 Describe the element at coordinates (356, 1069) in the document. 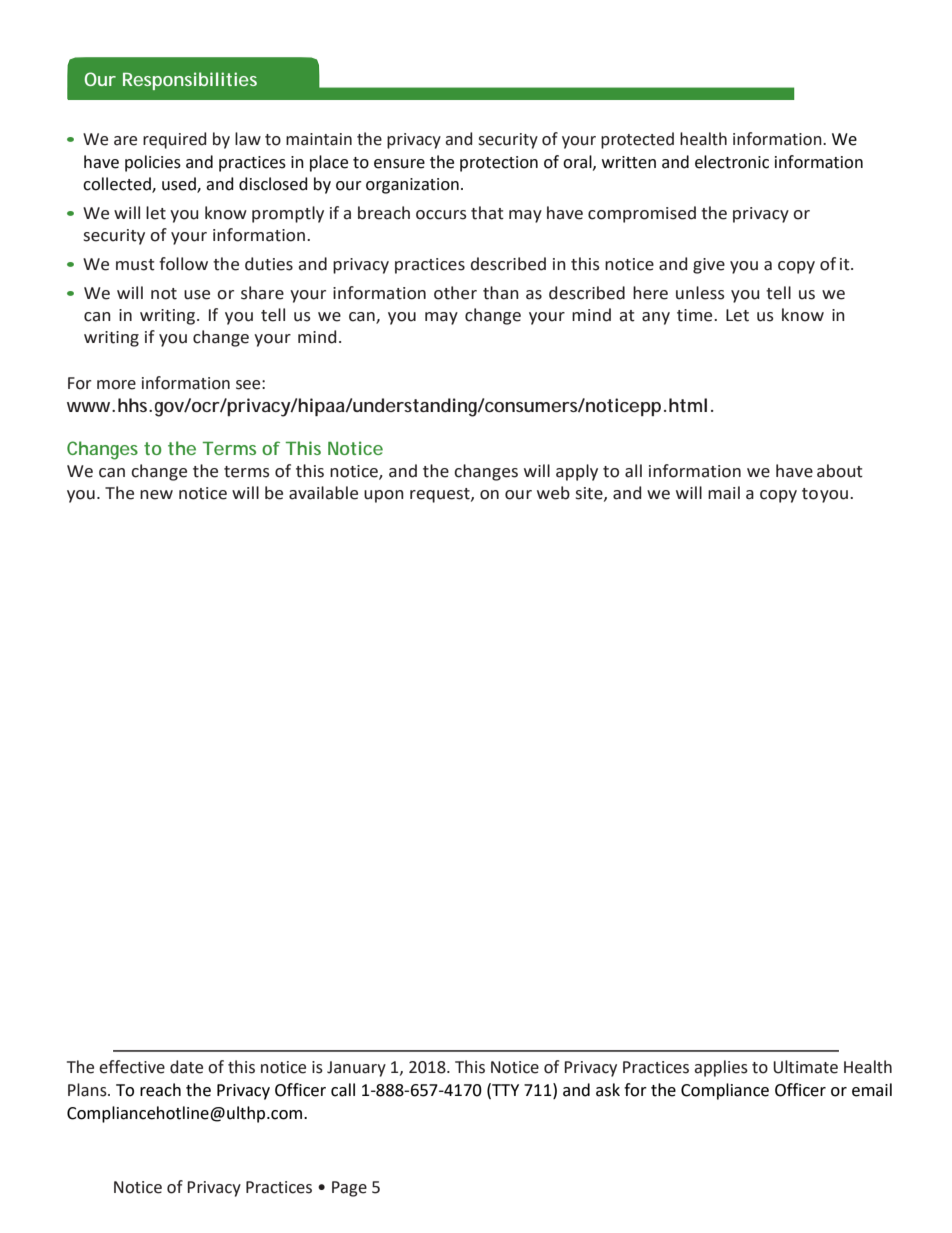

I see `January` at that location.
